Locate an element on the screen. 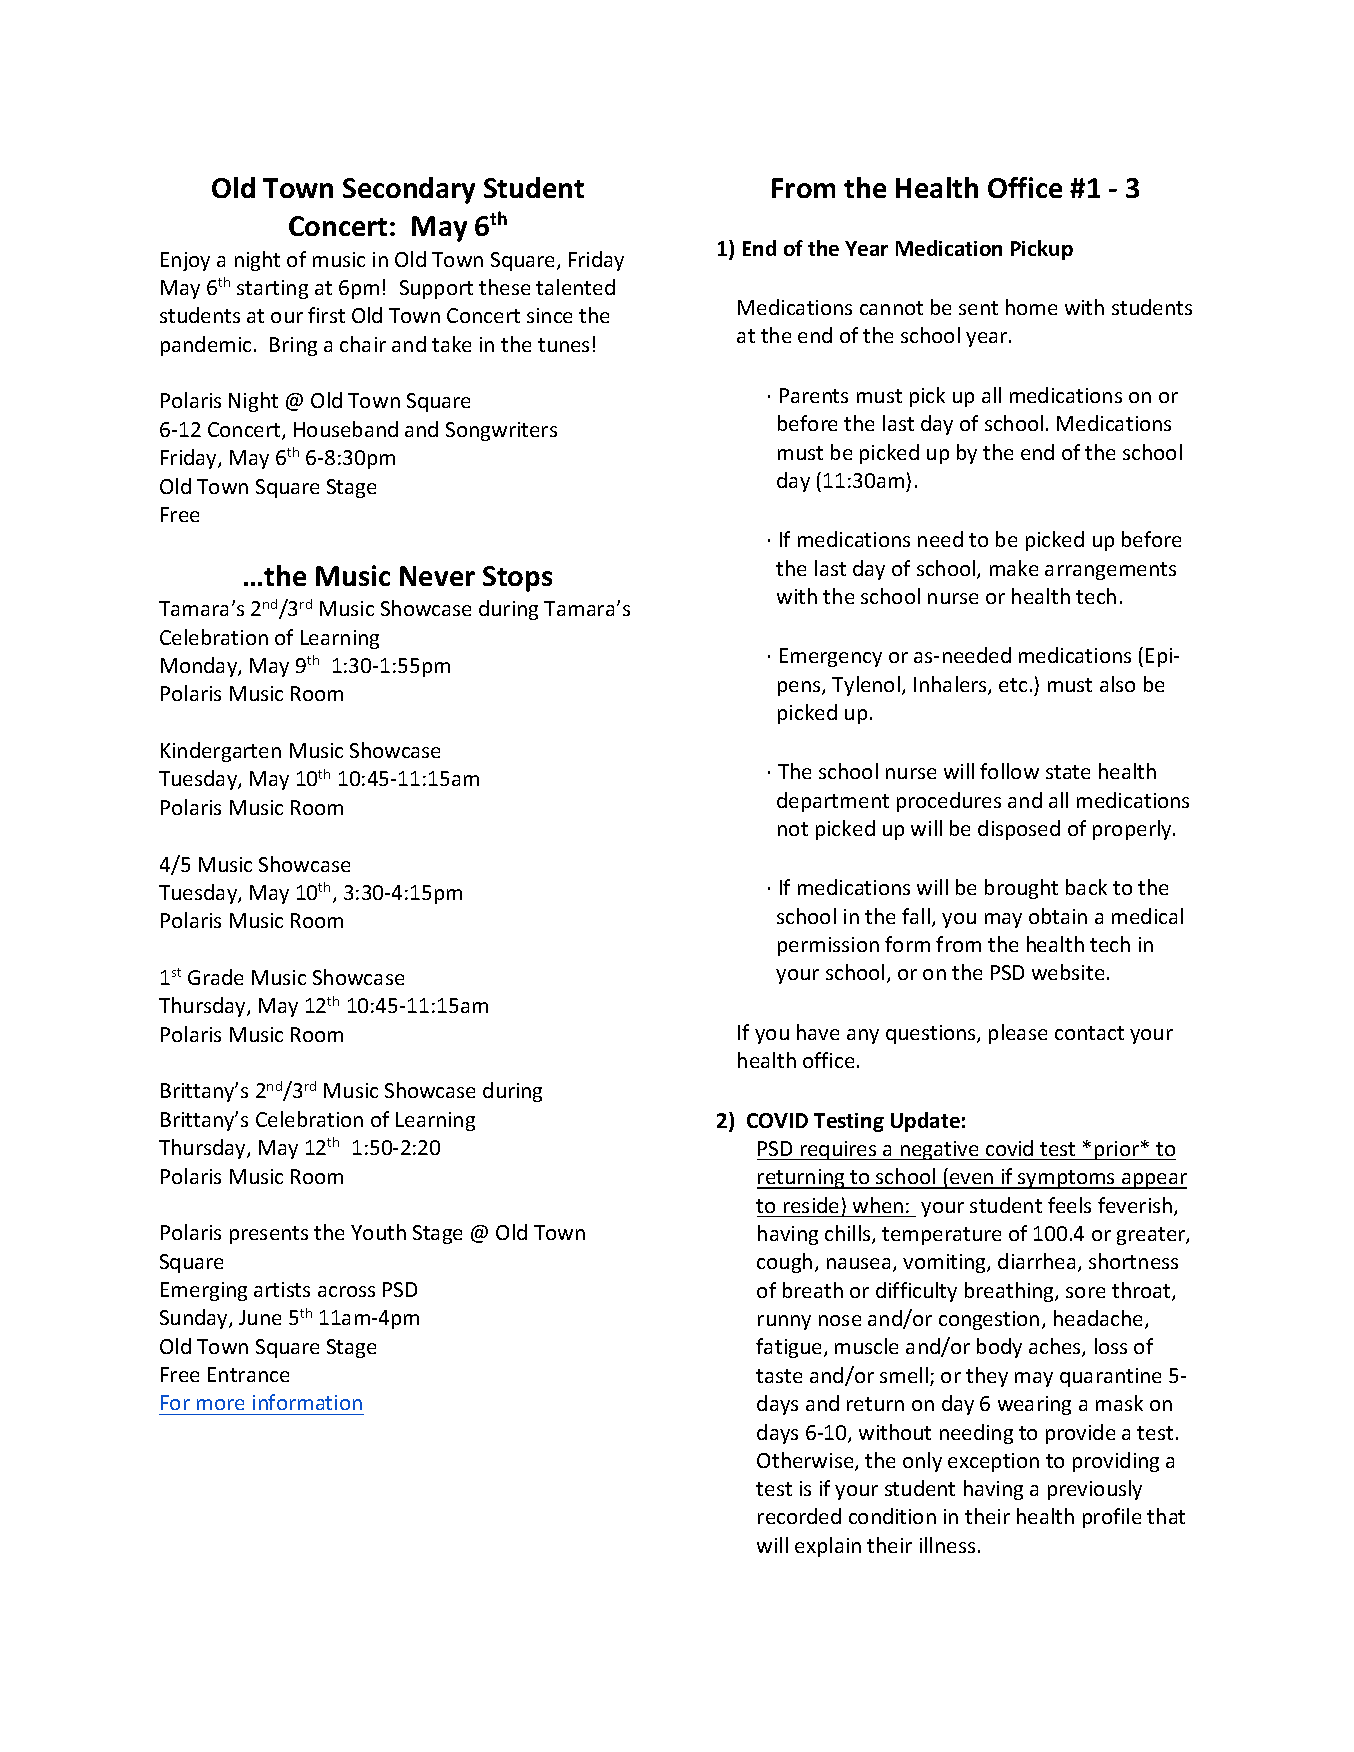  etc is located at coordinates (1013, 685).
